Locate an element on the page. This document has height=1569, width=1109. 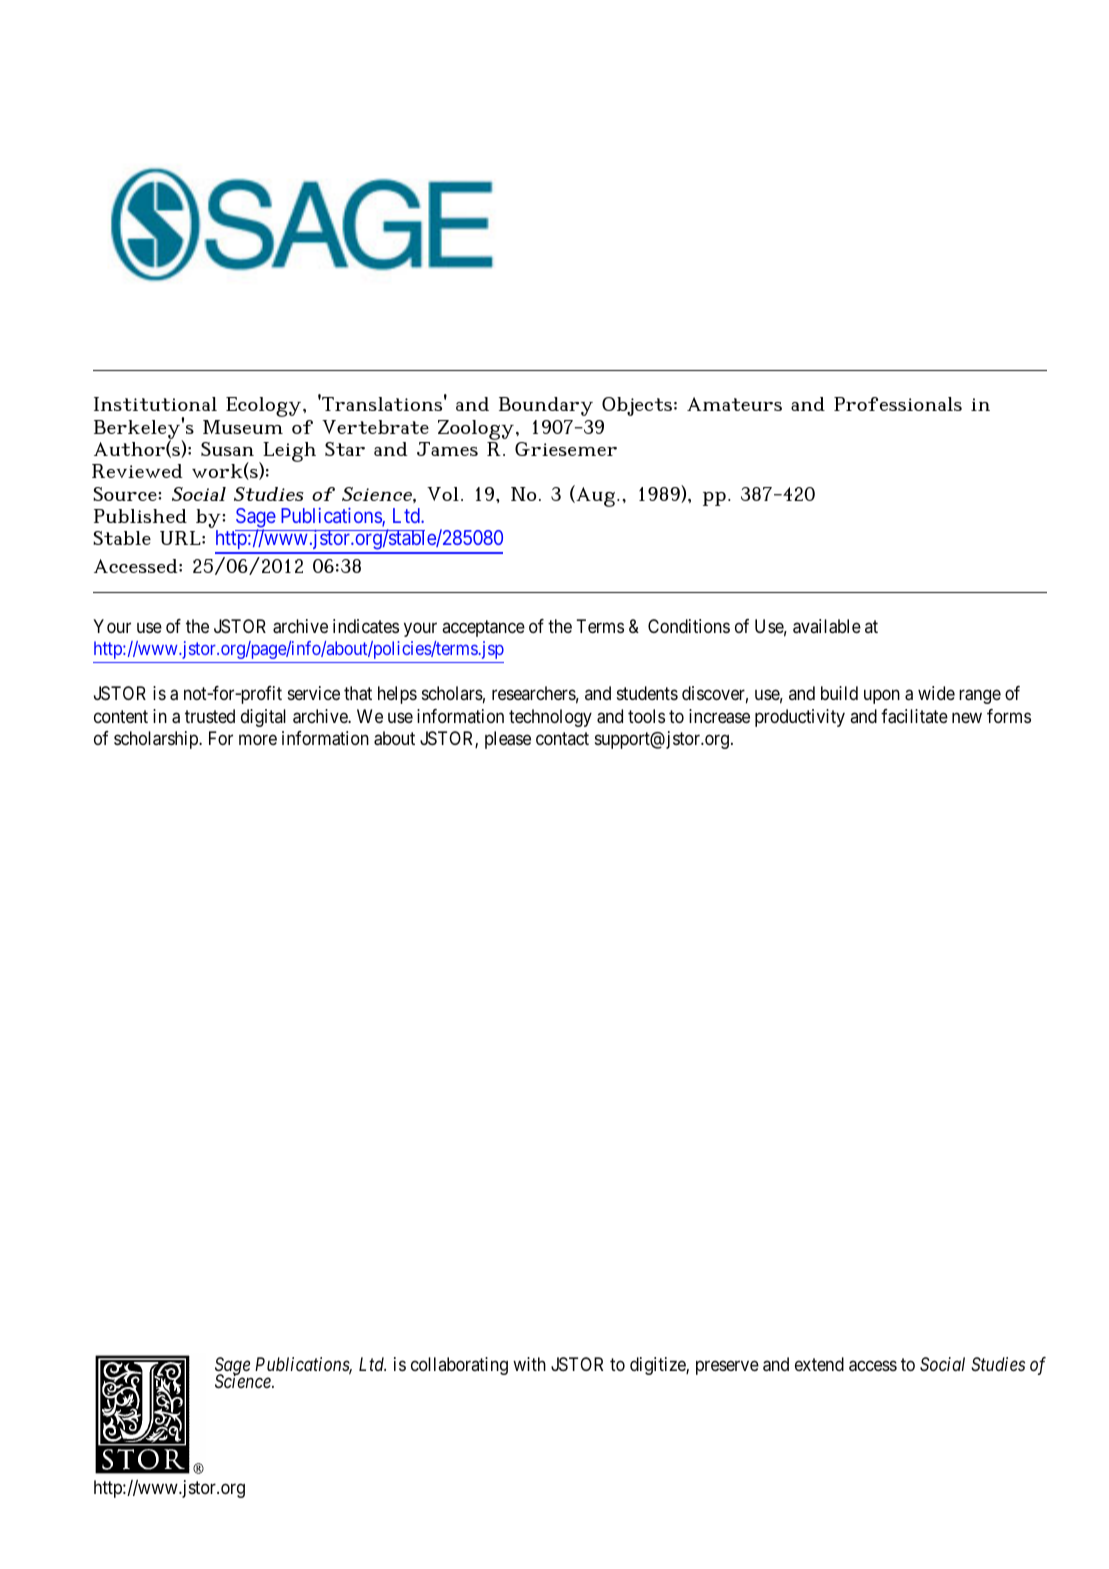
please is located at coordinates (508, 740).
